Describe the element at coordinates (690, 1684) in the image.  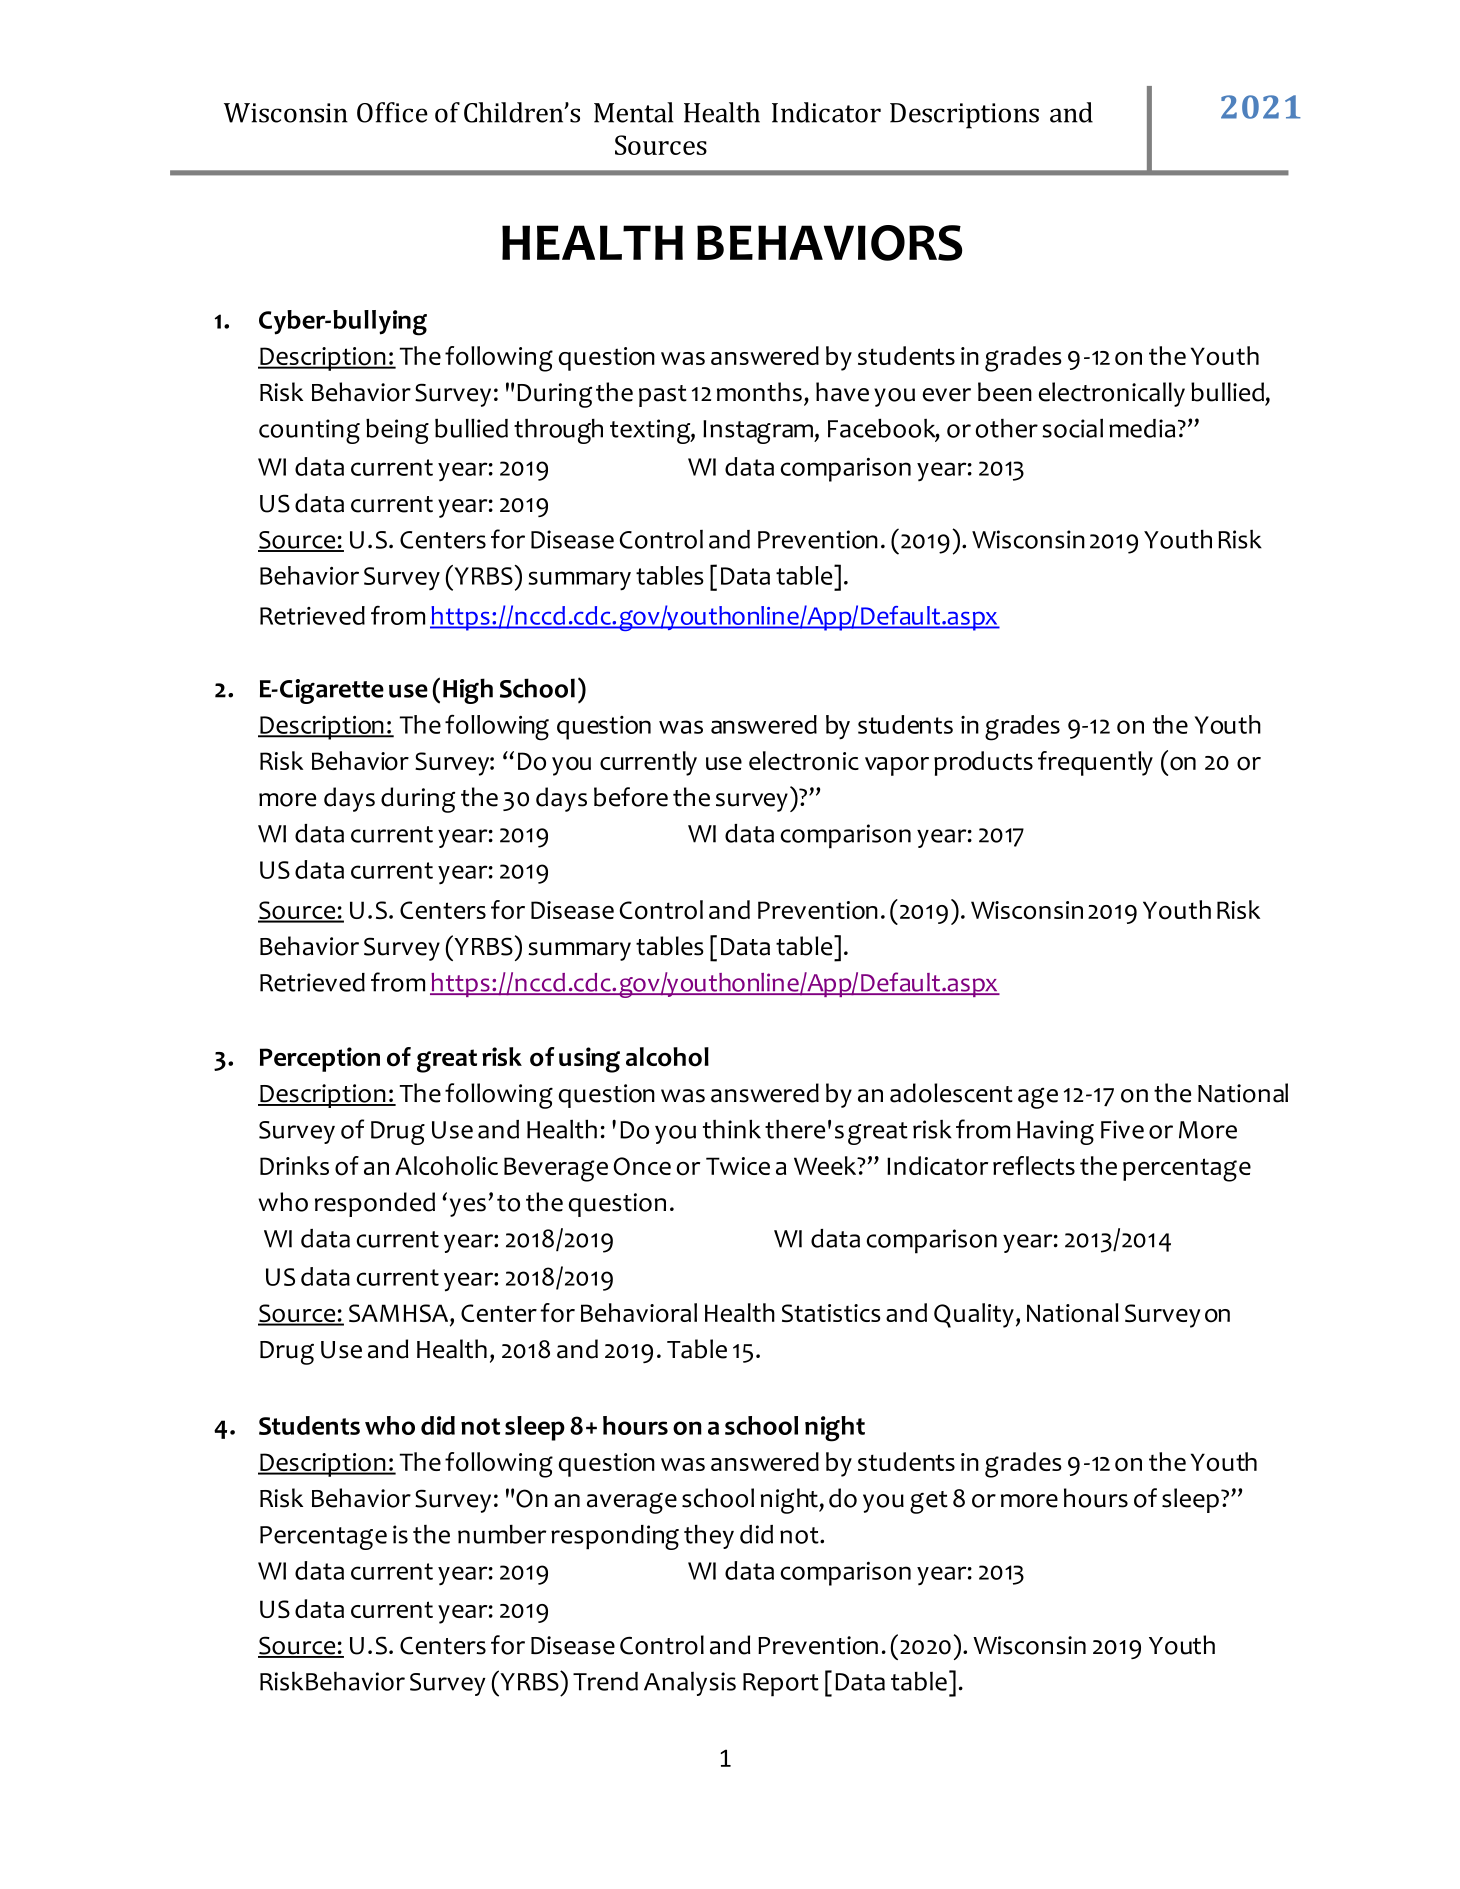
I see `Analysis` at that location.
